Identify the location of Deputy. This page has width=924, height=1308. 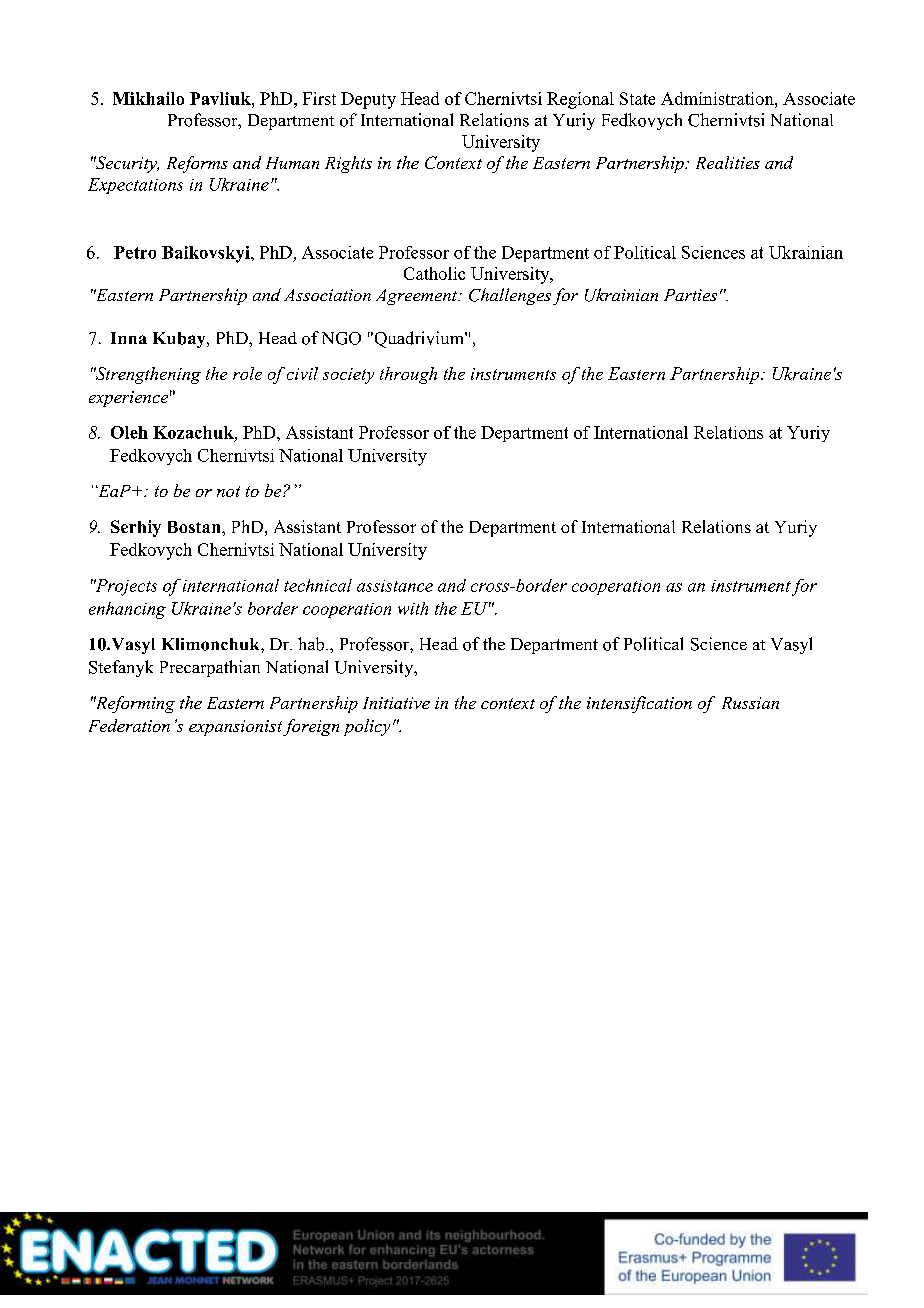
(368, 100).
